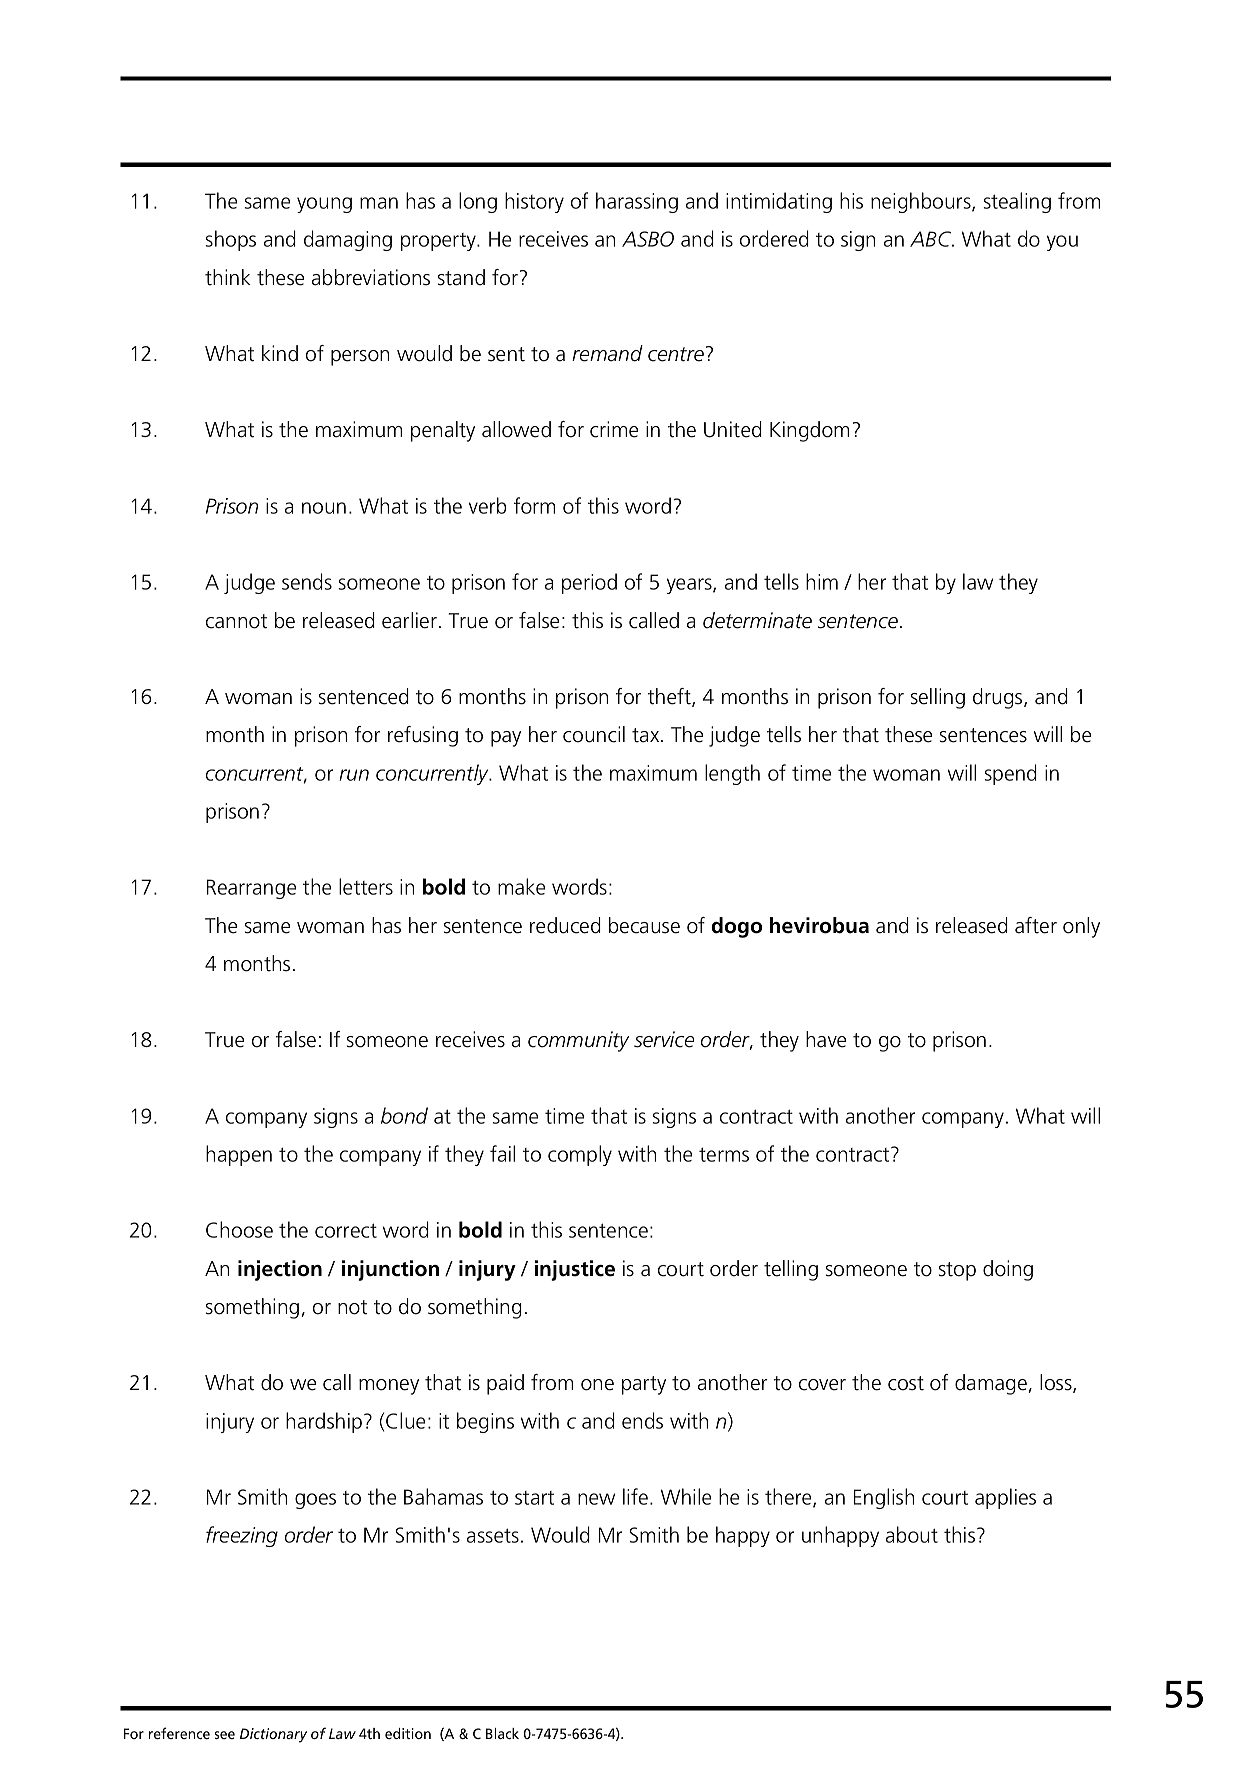 The width and height of the screenshot is (1260, 1783). Describe the element at coordinates (324, 508) in the screenshot. I see `noun` at that location.
